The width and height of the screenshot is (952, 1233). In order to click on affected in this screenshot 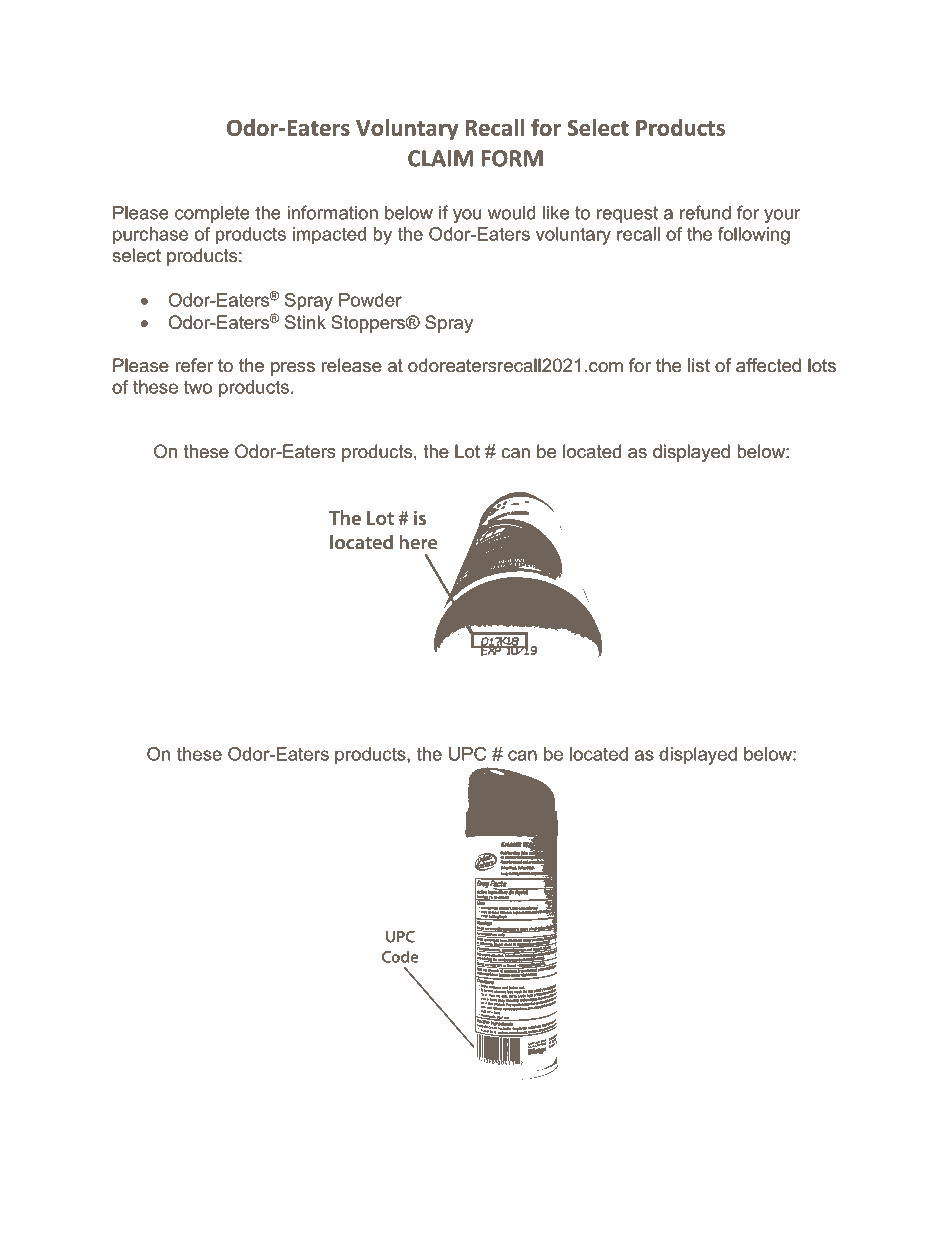, I will do `click(768, 365)`.
